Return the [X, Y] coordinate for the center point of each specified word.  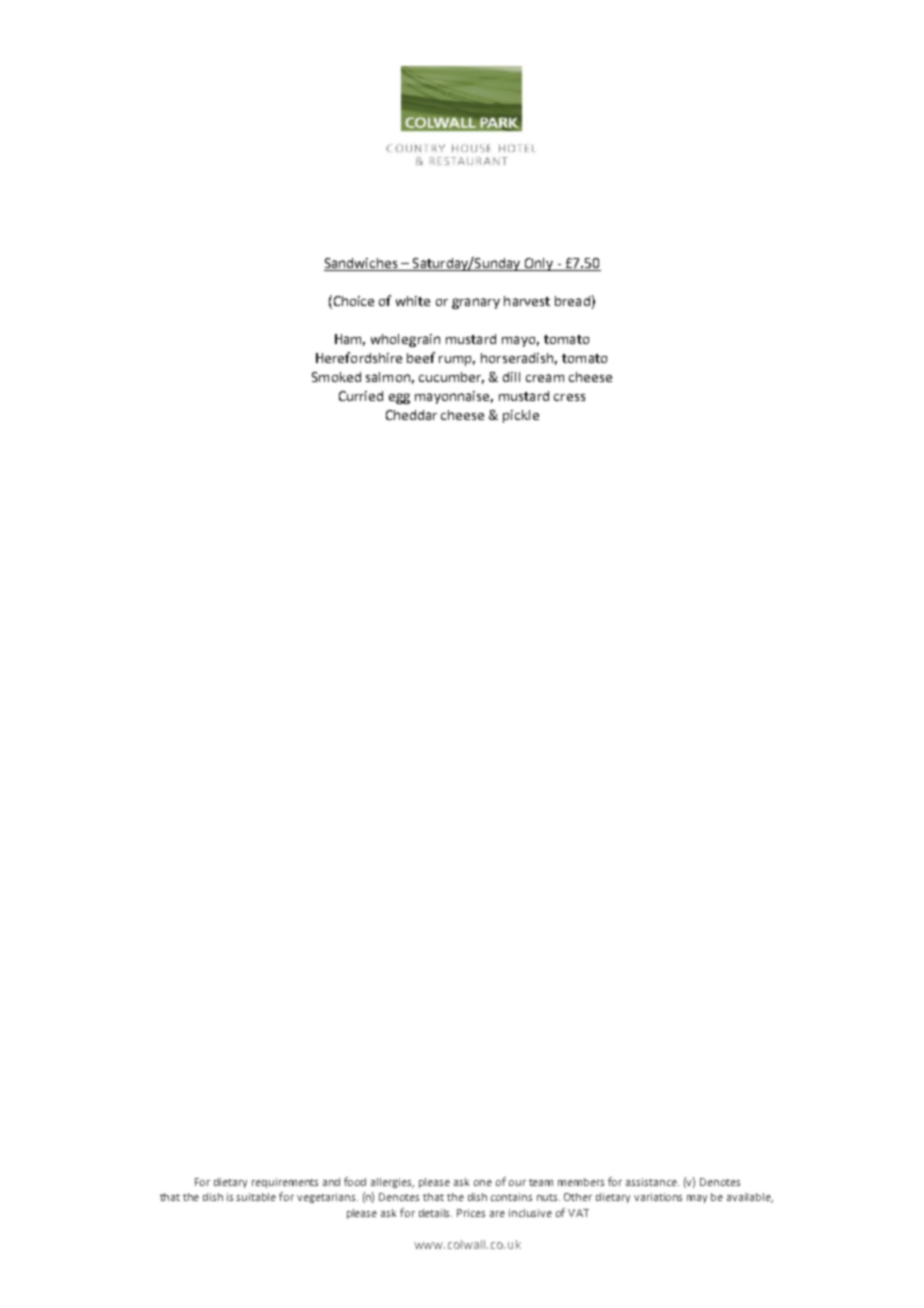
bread [572, 301]
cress [569, 397]
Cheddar [411, 415]
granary [476, 303]
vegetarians [327, 1198]
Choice [352, 300]
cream [545, 378]
